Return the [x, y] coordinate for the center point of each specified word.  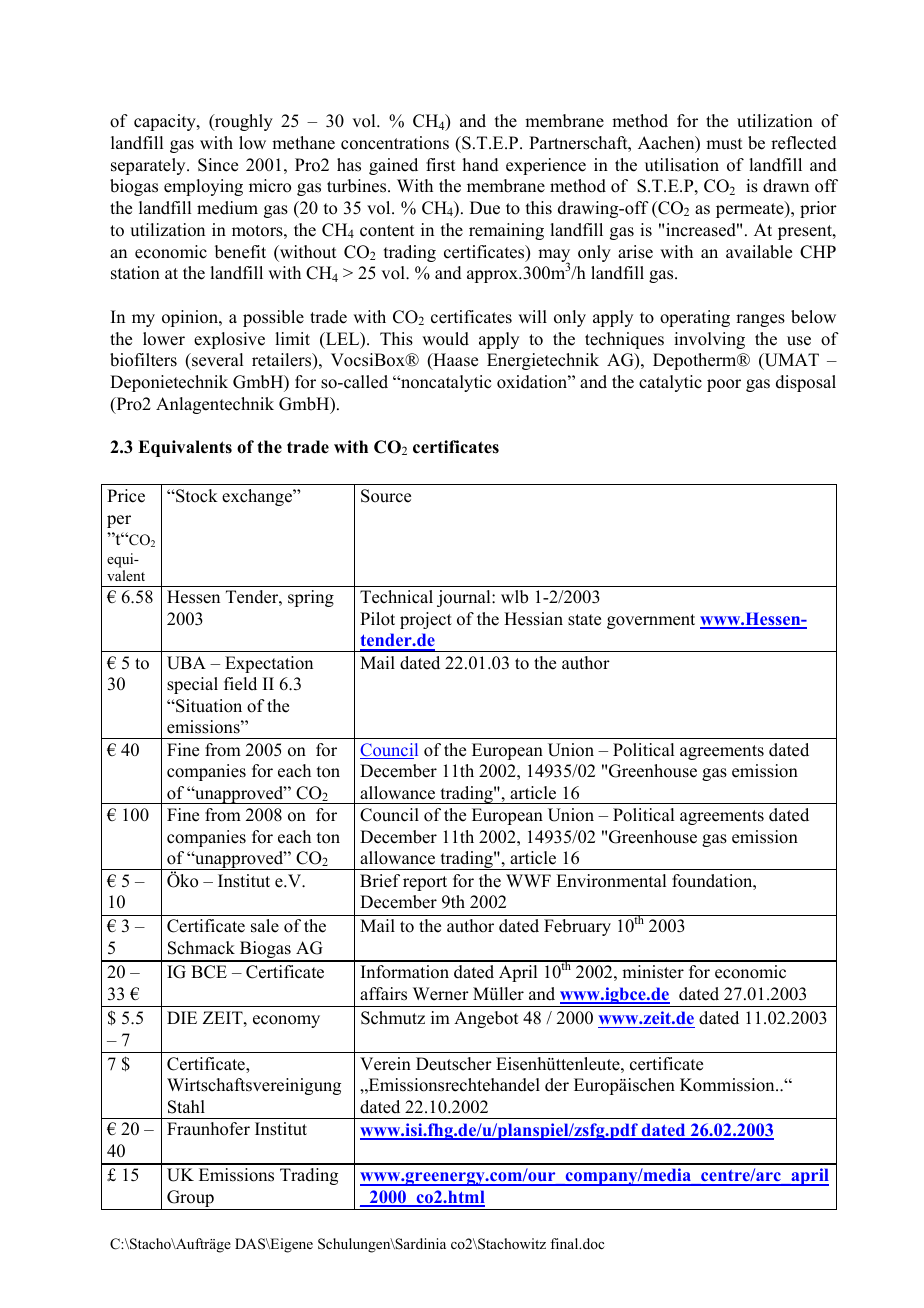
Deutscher [454, 1064]
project [426, 620]
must [724, 144]
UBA [186, 663]
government [651, 621]
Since [218, 165]
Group [190, 1200]
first [441, 165]
